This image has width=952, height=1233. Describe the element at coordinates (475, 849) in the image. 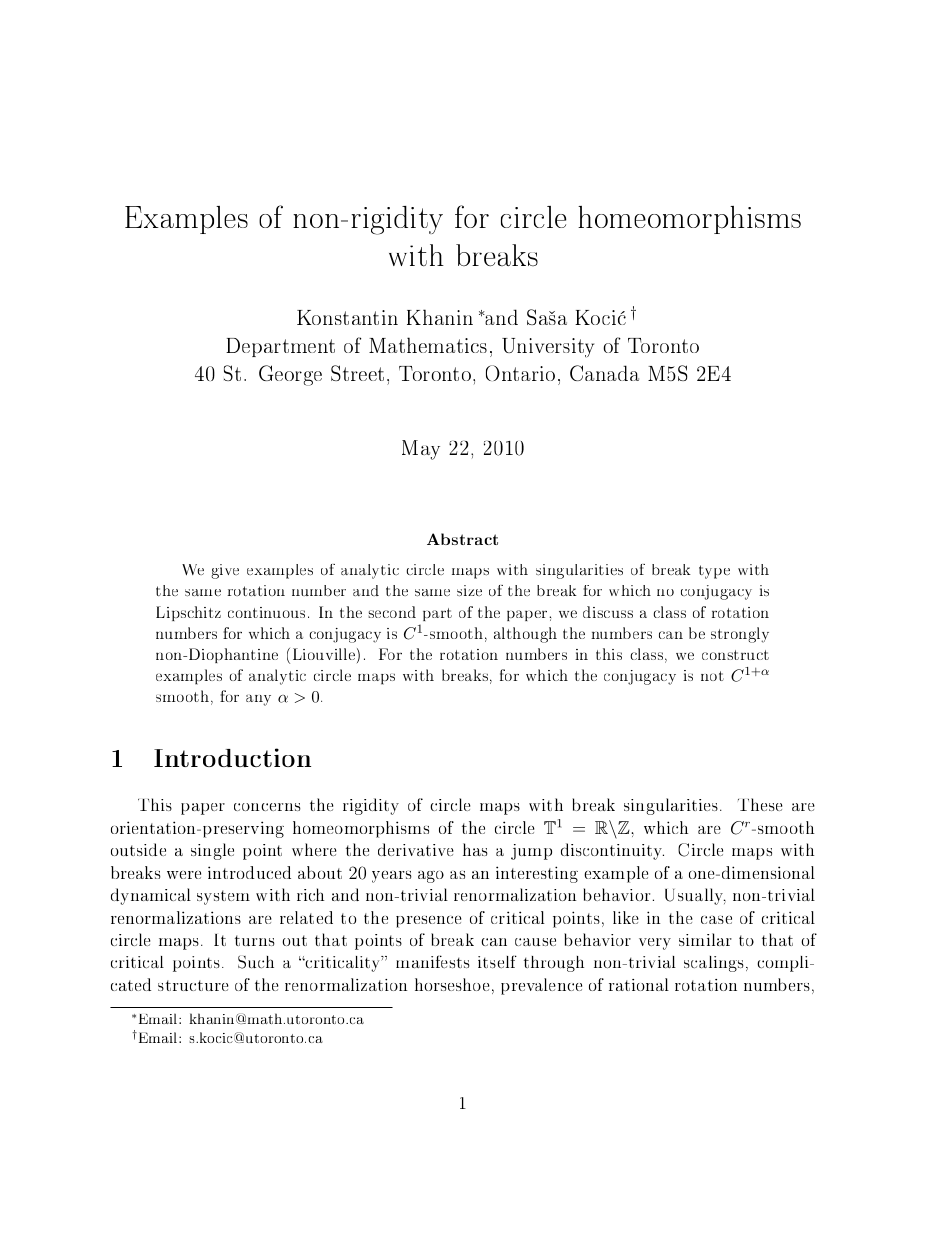

I see `has` at that location.
